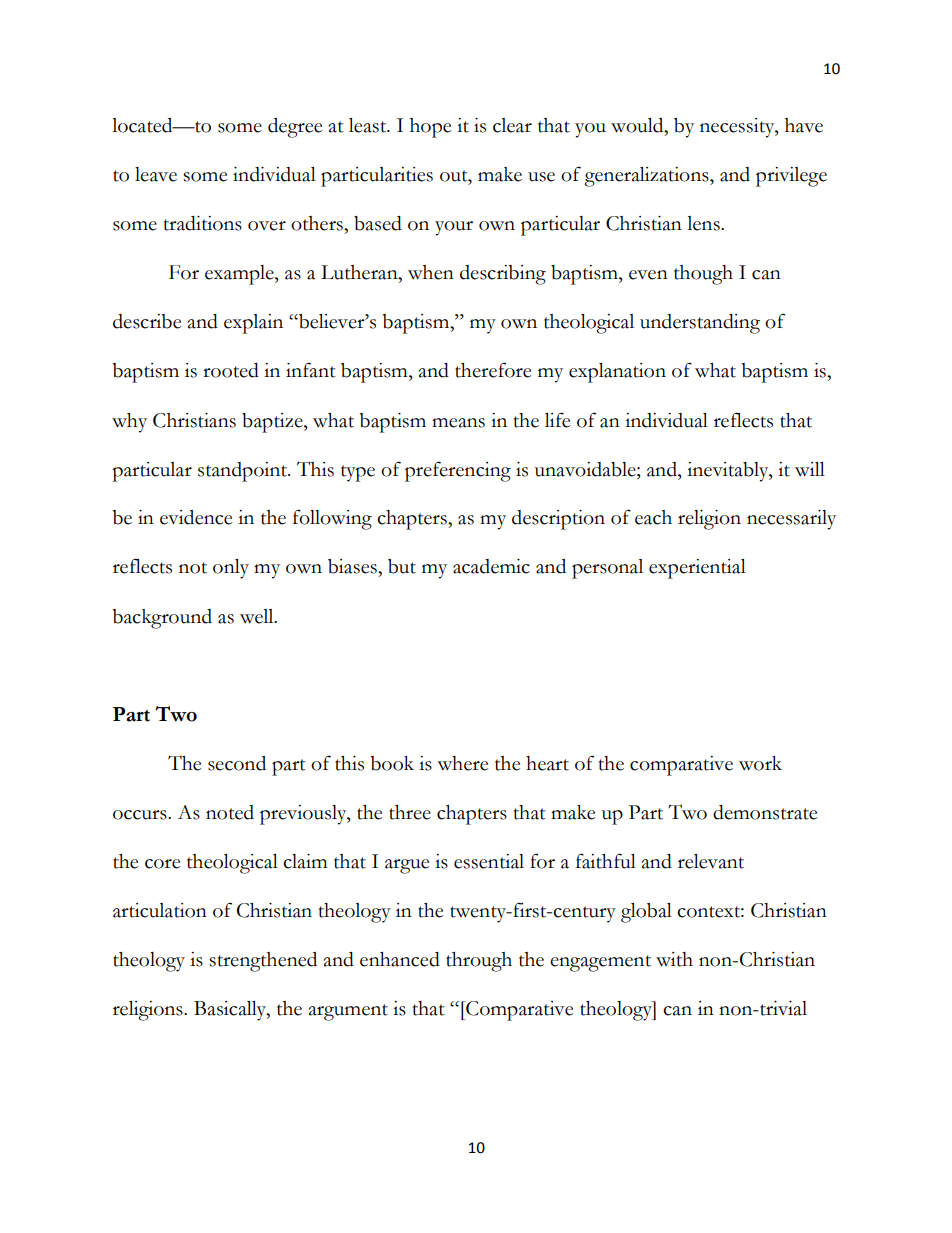 This image has width=952, height=1233. I want to click on with, so click(674, 959).
